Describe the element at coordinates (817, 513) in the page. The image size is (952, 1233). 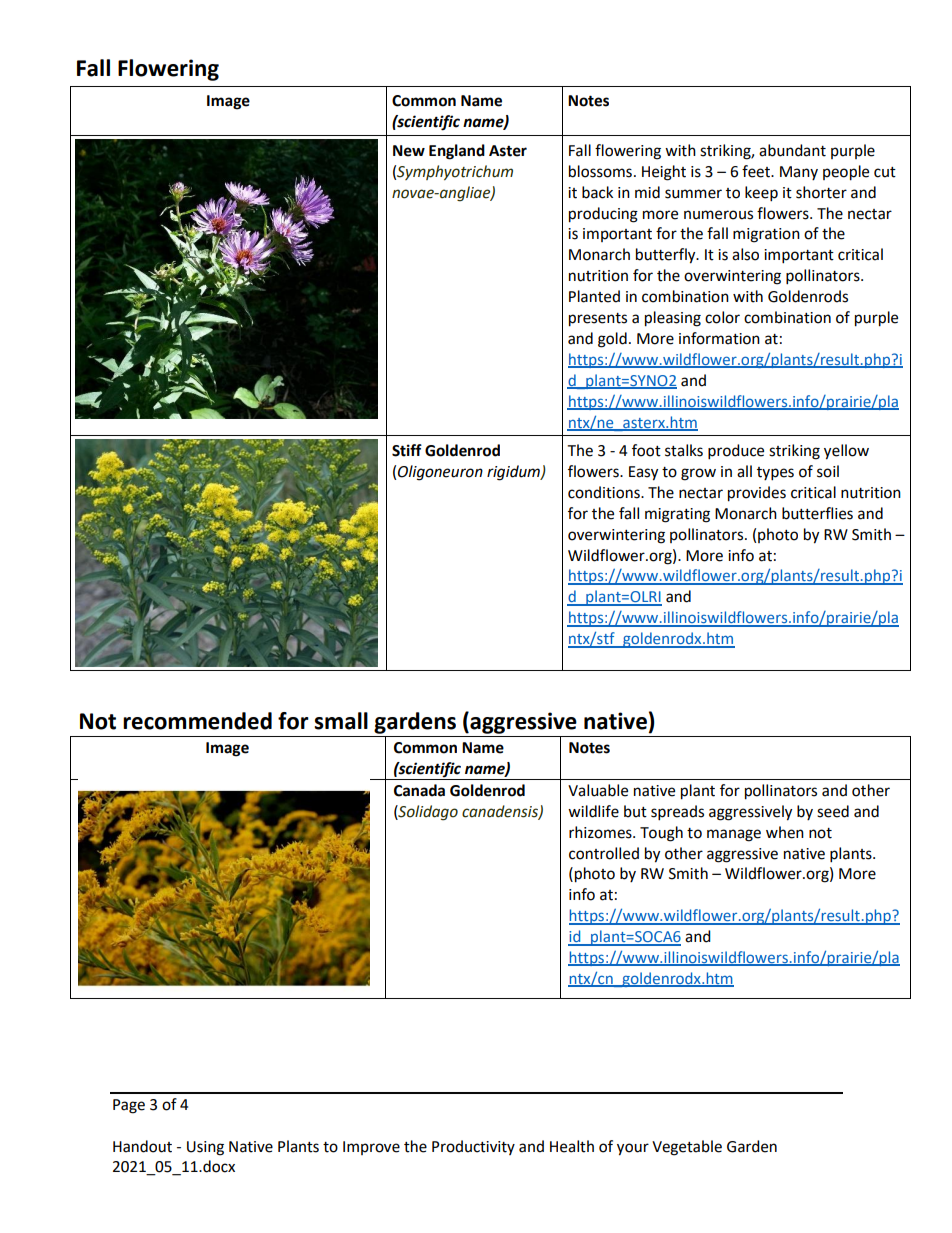
I see `butterflies` at that location.
